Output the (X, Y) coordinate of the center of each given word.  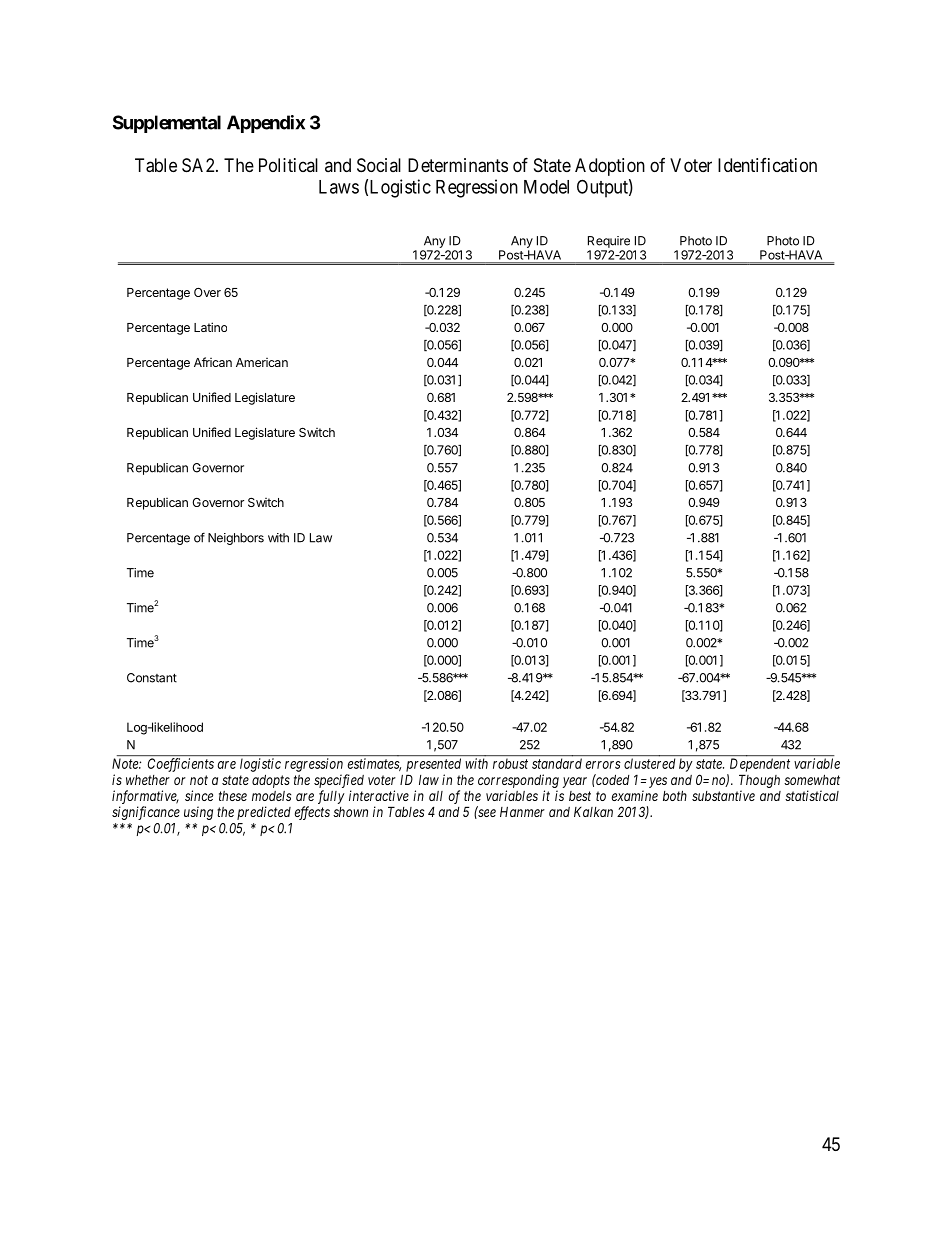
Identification (767, 165)
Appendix (266, 124)
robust (510, 764)
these (233, 796)
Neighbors (236, 539)
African (213, 362)
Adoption (610, 167)
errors (603, 765)
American (262, 362)
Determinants (458, 165)
